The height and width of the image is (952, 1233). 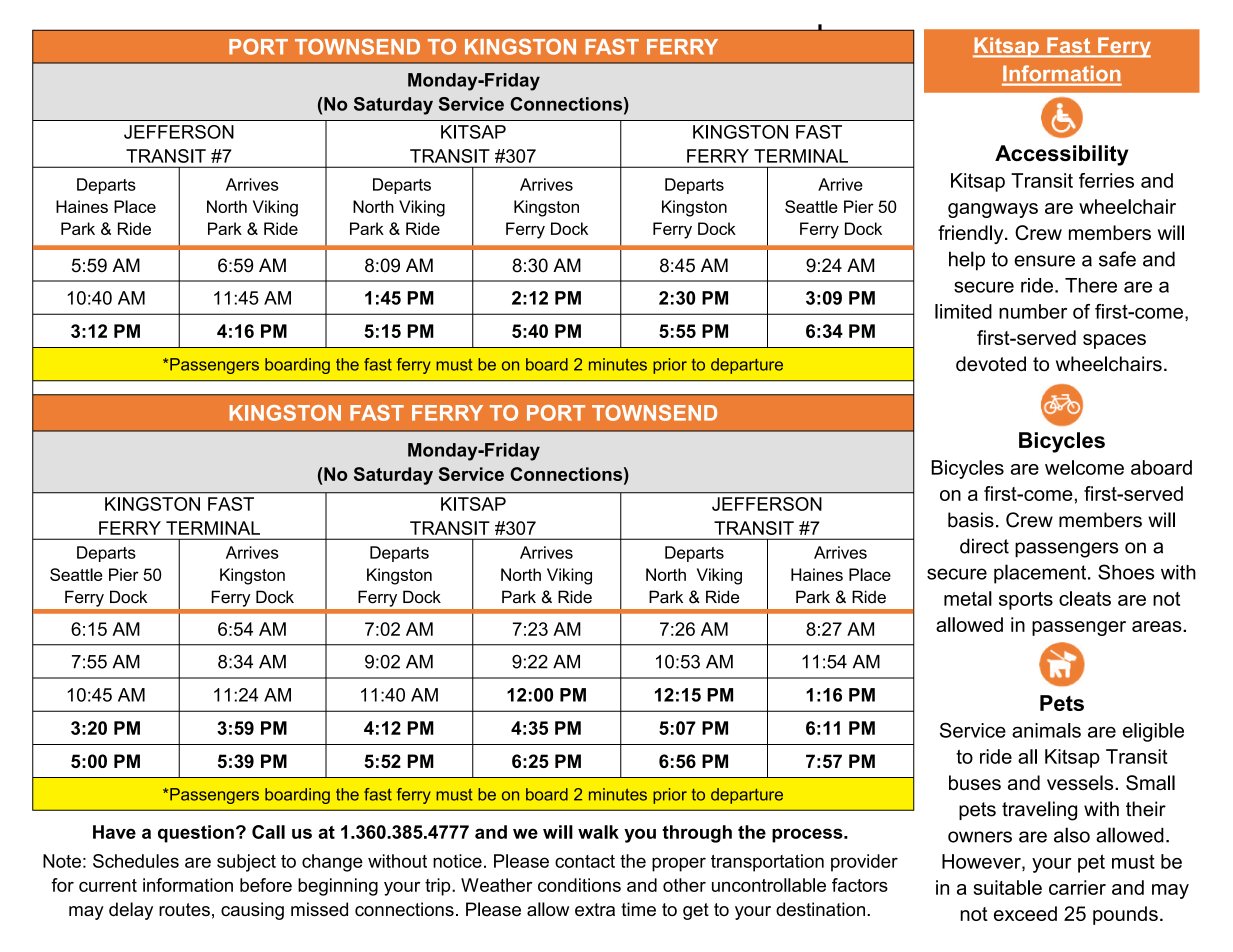 What do you see at coordinates (1126, 572) in the image?
I see `Shoes` at bounding box center [1126, 572].
